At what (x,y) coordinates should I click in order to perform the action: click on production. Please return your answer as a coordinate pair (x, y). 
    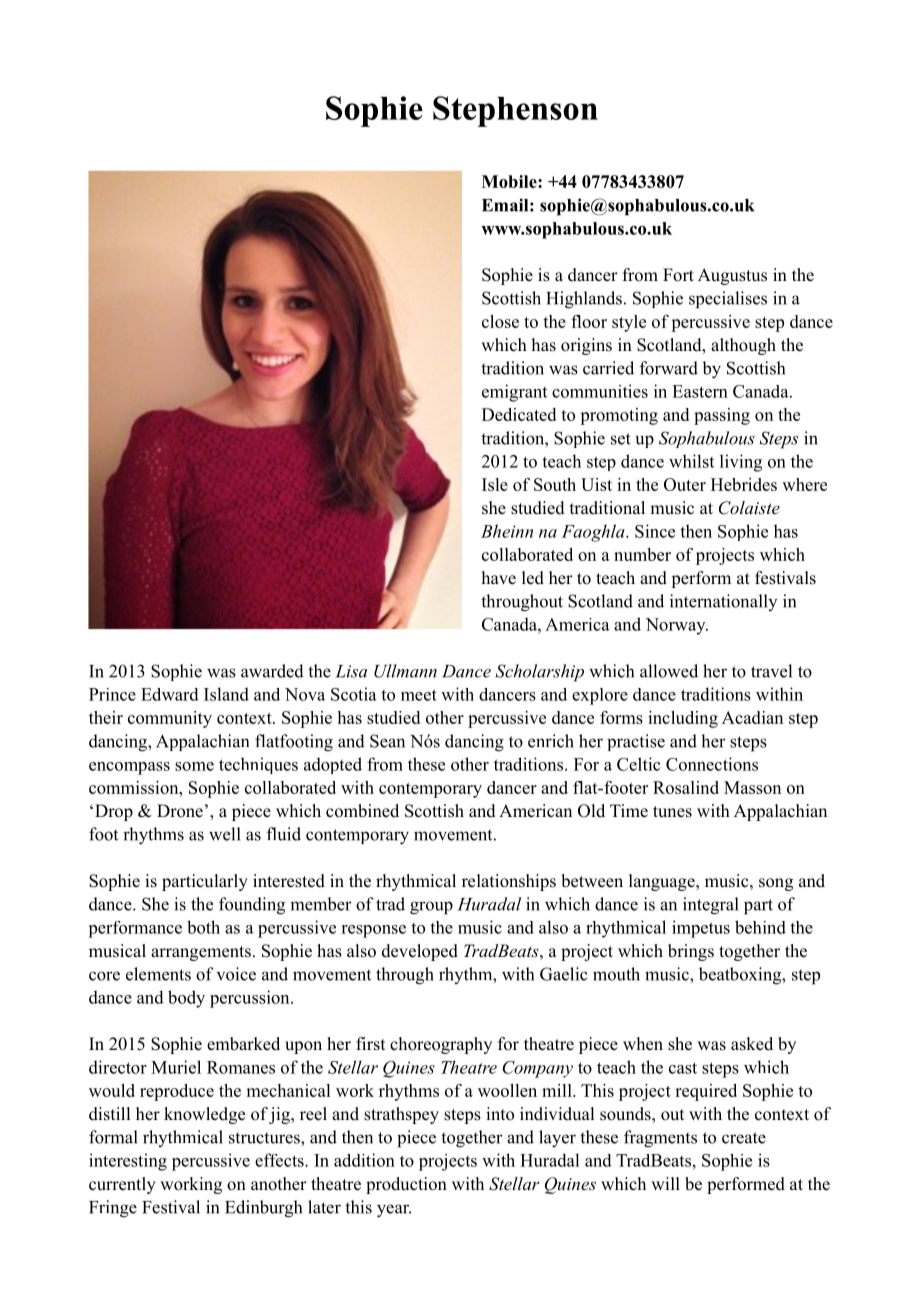
    Looking at the image, I should click on (406, 1185).
